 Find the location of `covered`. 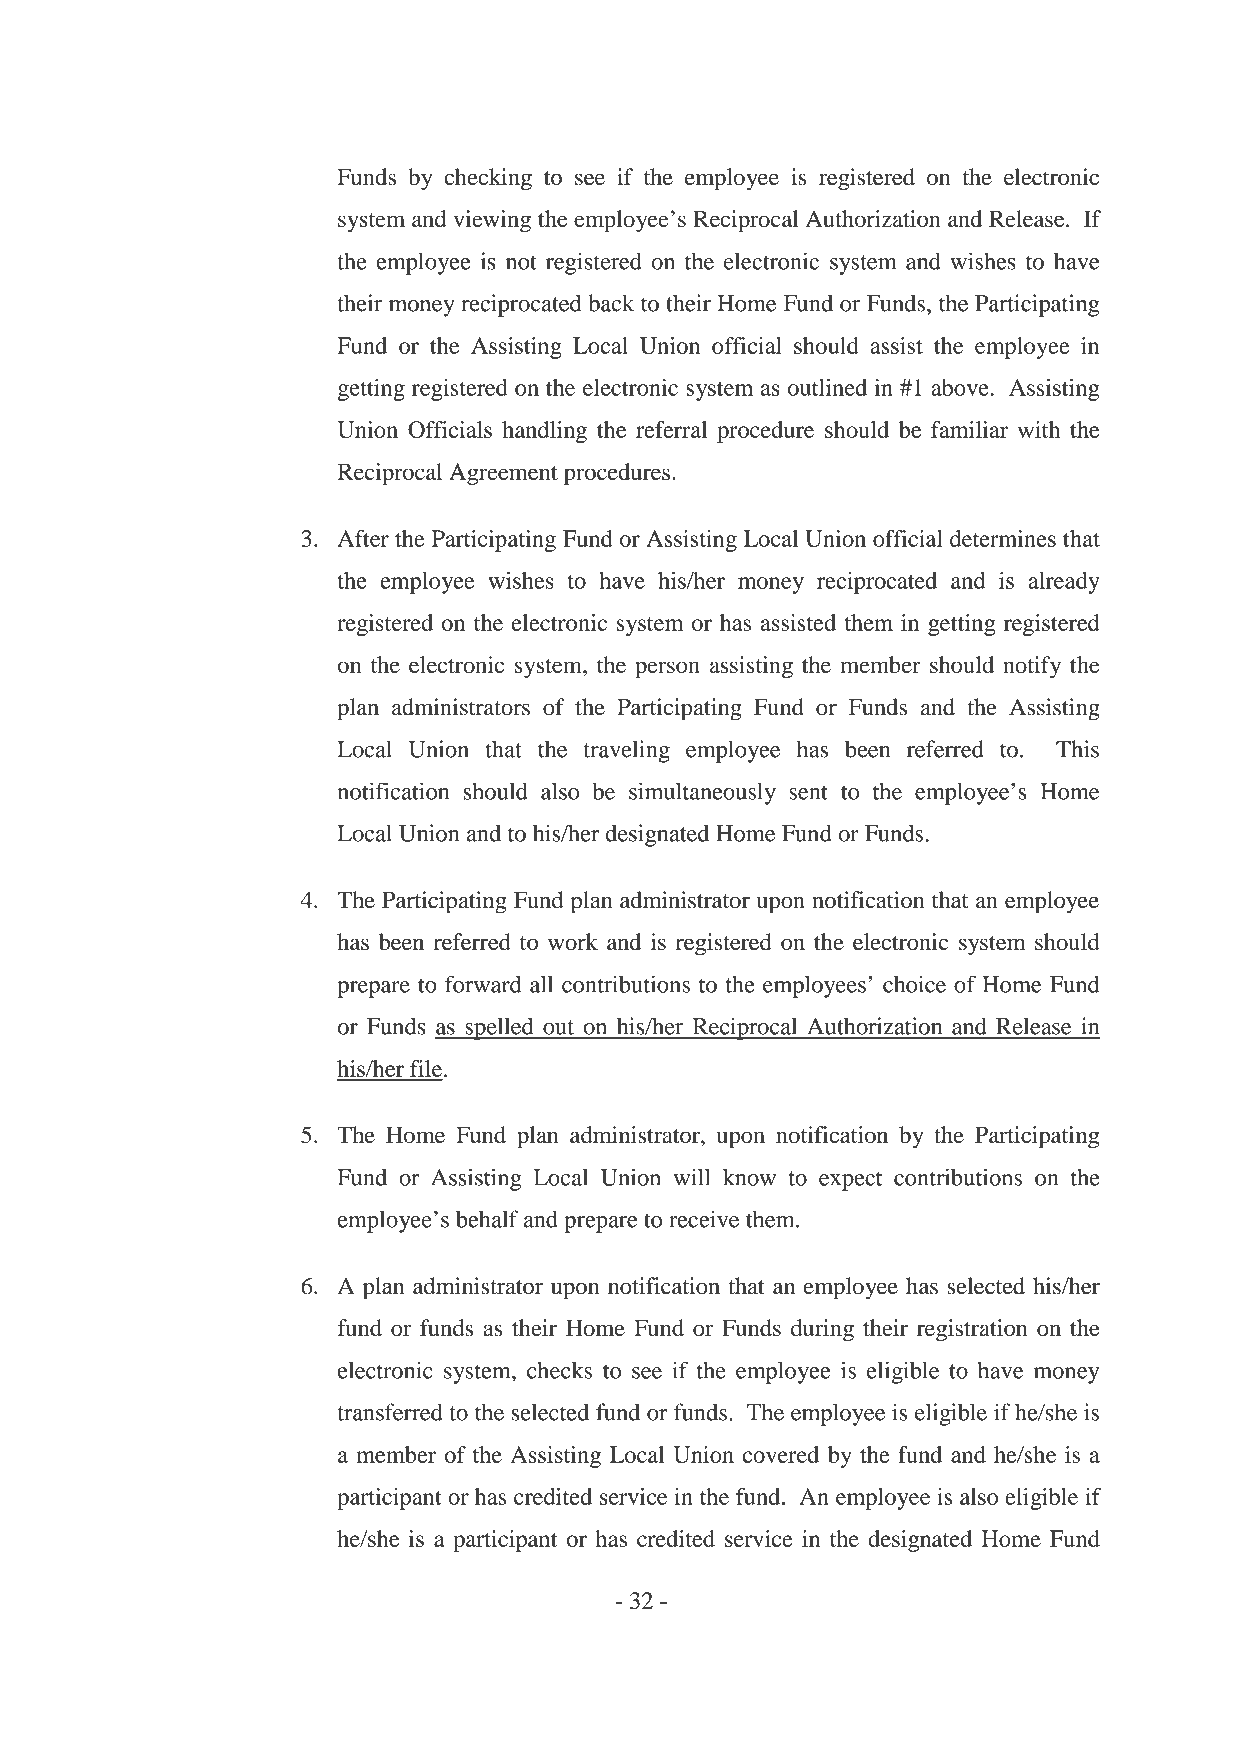

covered is located at coordinates (780, 1454).
